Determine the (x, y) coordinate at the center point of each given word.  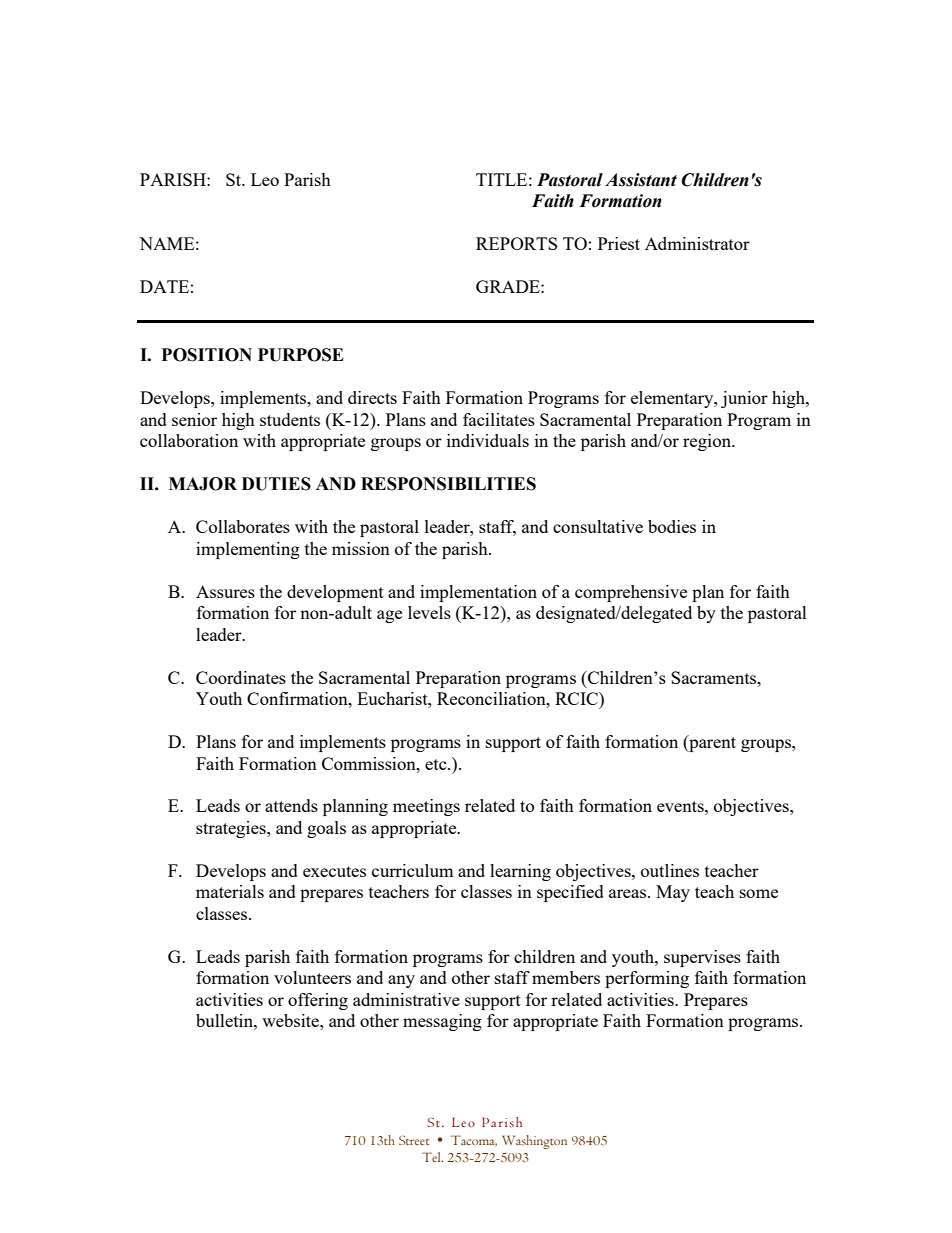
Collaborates (243, 526)
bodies (672, 526)
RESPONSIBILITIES (448, 484)
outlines (670, 870)
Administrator (697, 243)
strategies (232, 829)
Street (414, 1140)
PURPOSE (301, 355)
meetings (426, 807)
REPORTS (516, 243)
